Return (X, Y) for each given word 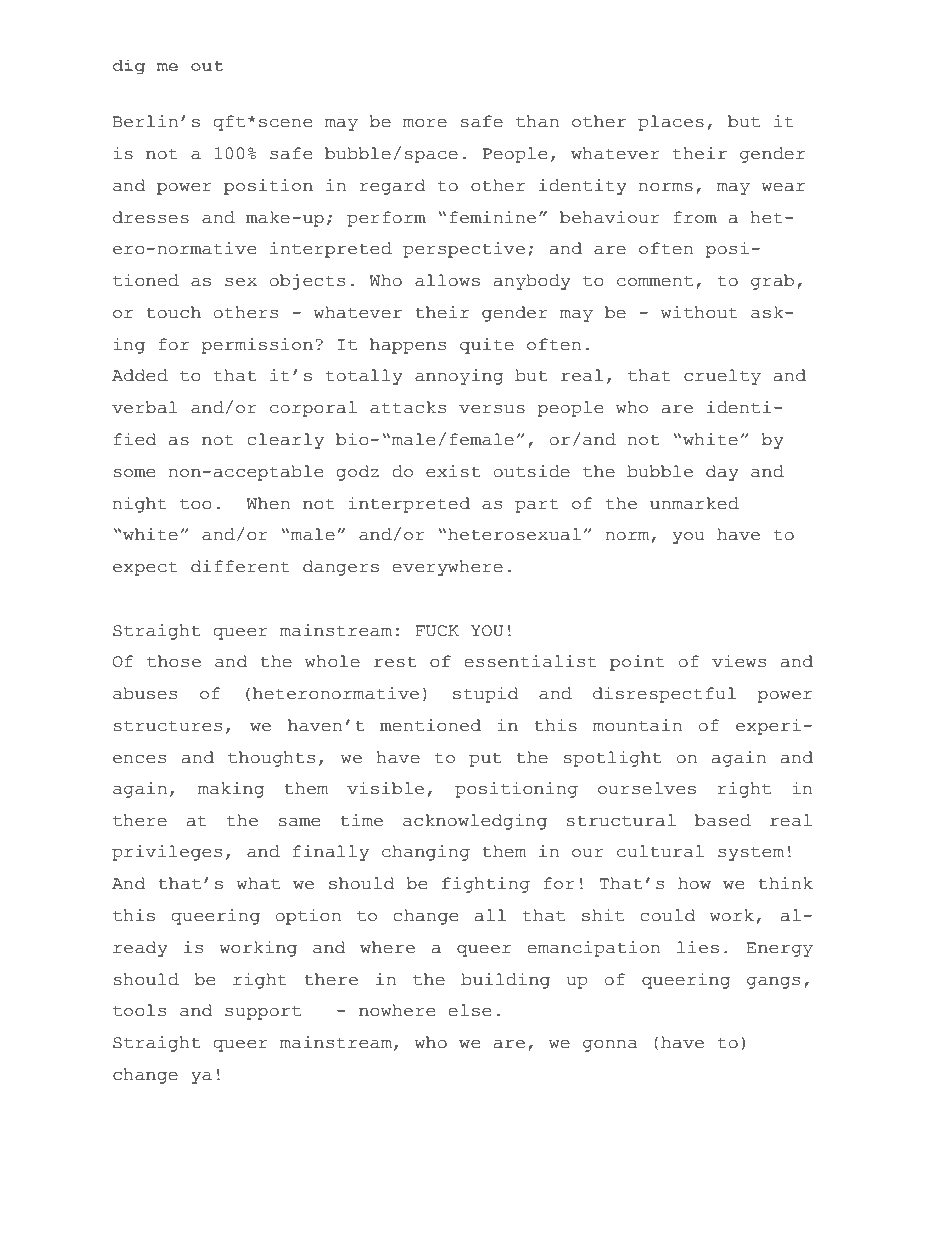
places (671, 123)
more (425, 123)
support (263, 1012)
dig (128, 67)
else (469, 1010)
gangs (773, 983)
